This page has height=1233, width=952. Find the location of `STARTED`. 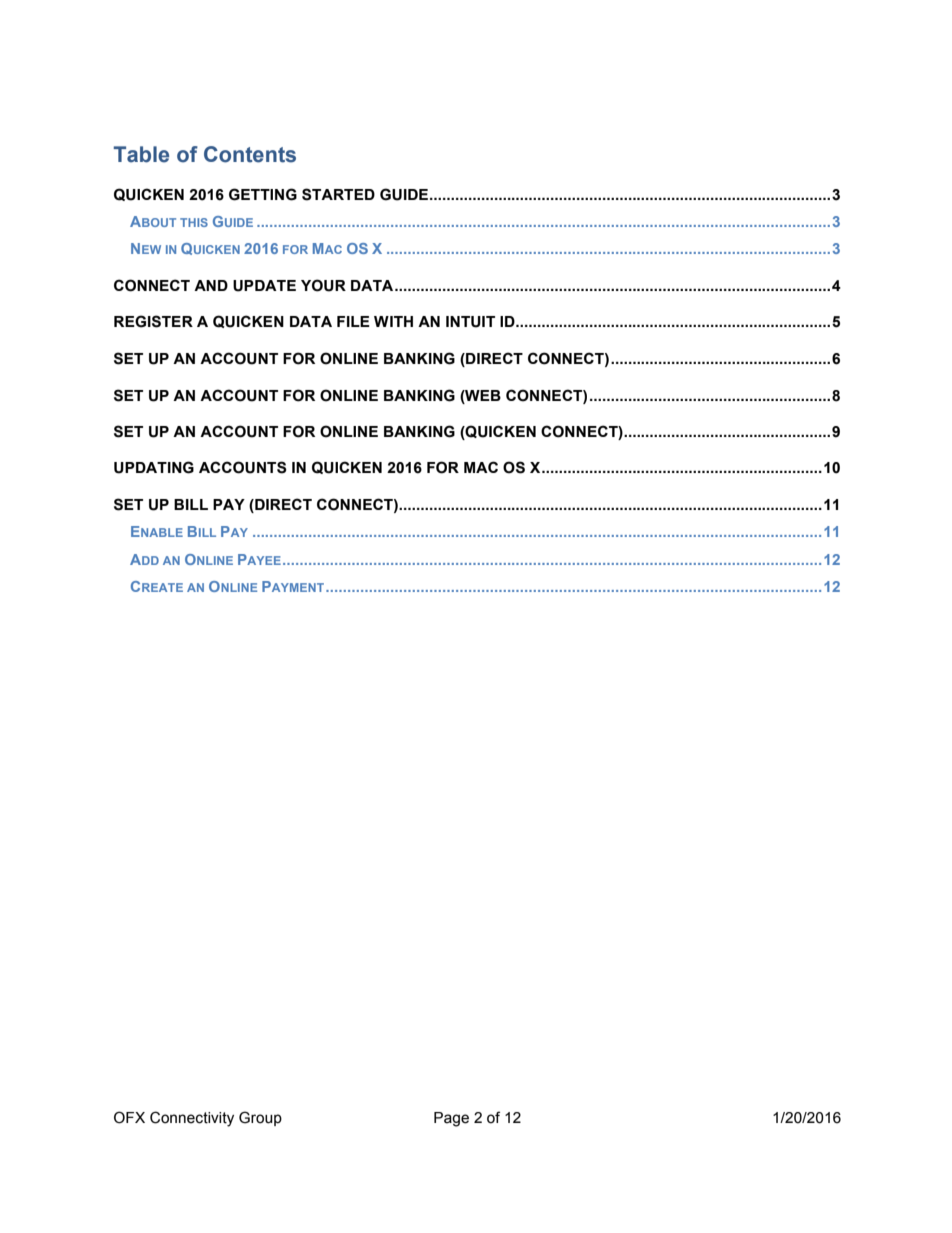

STARTED is located at coordinates (338, 194).
